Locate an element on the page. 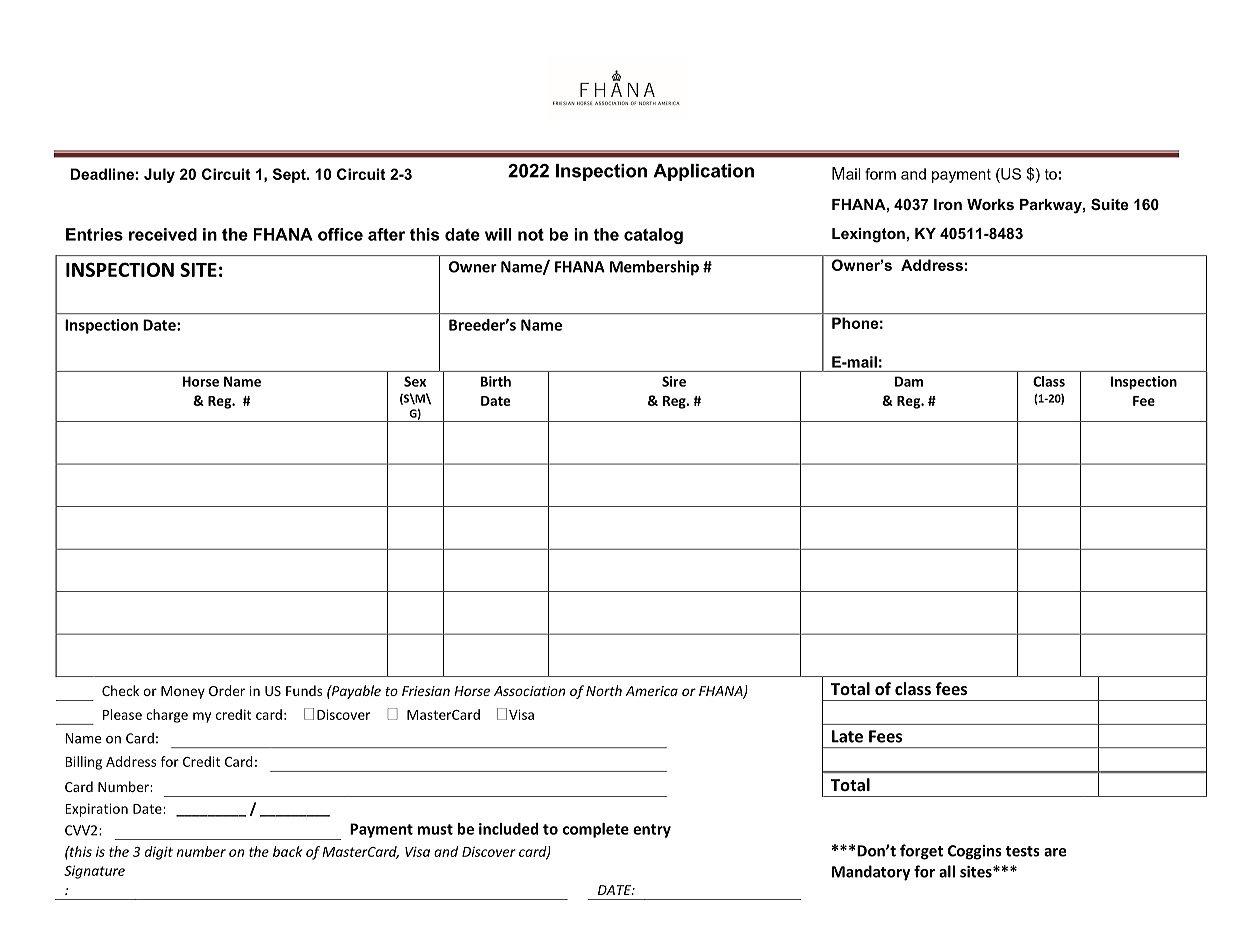  Sire is located at coordinates (674, 381).
